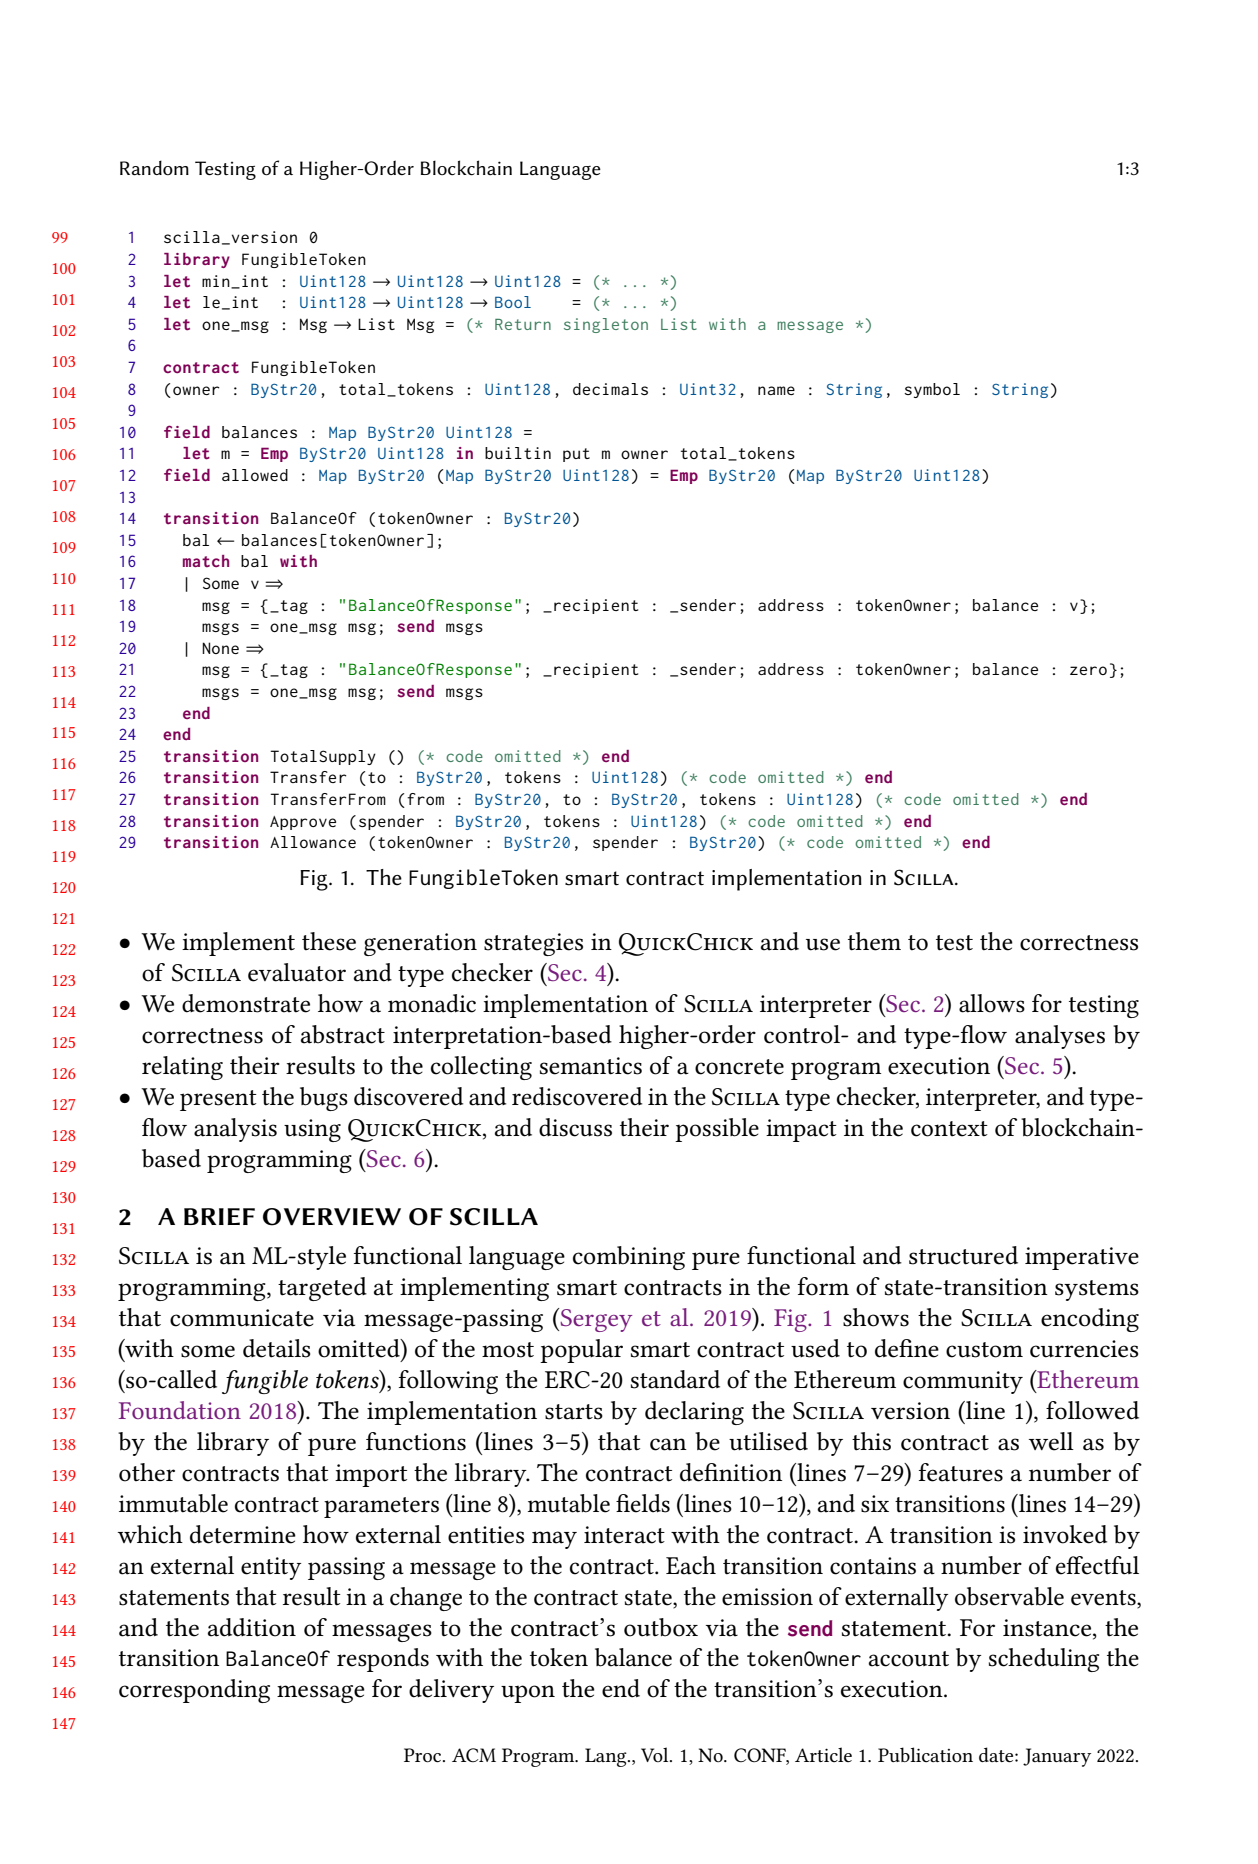  I want to click on match, so click(206, 561).
